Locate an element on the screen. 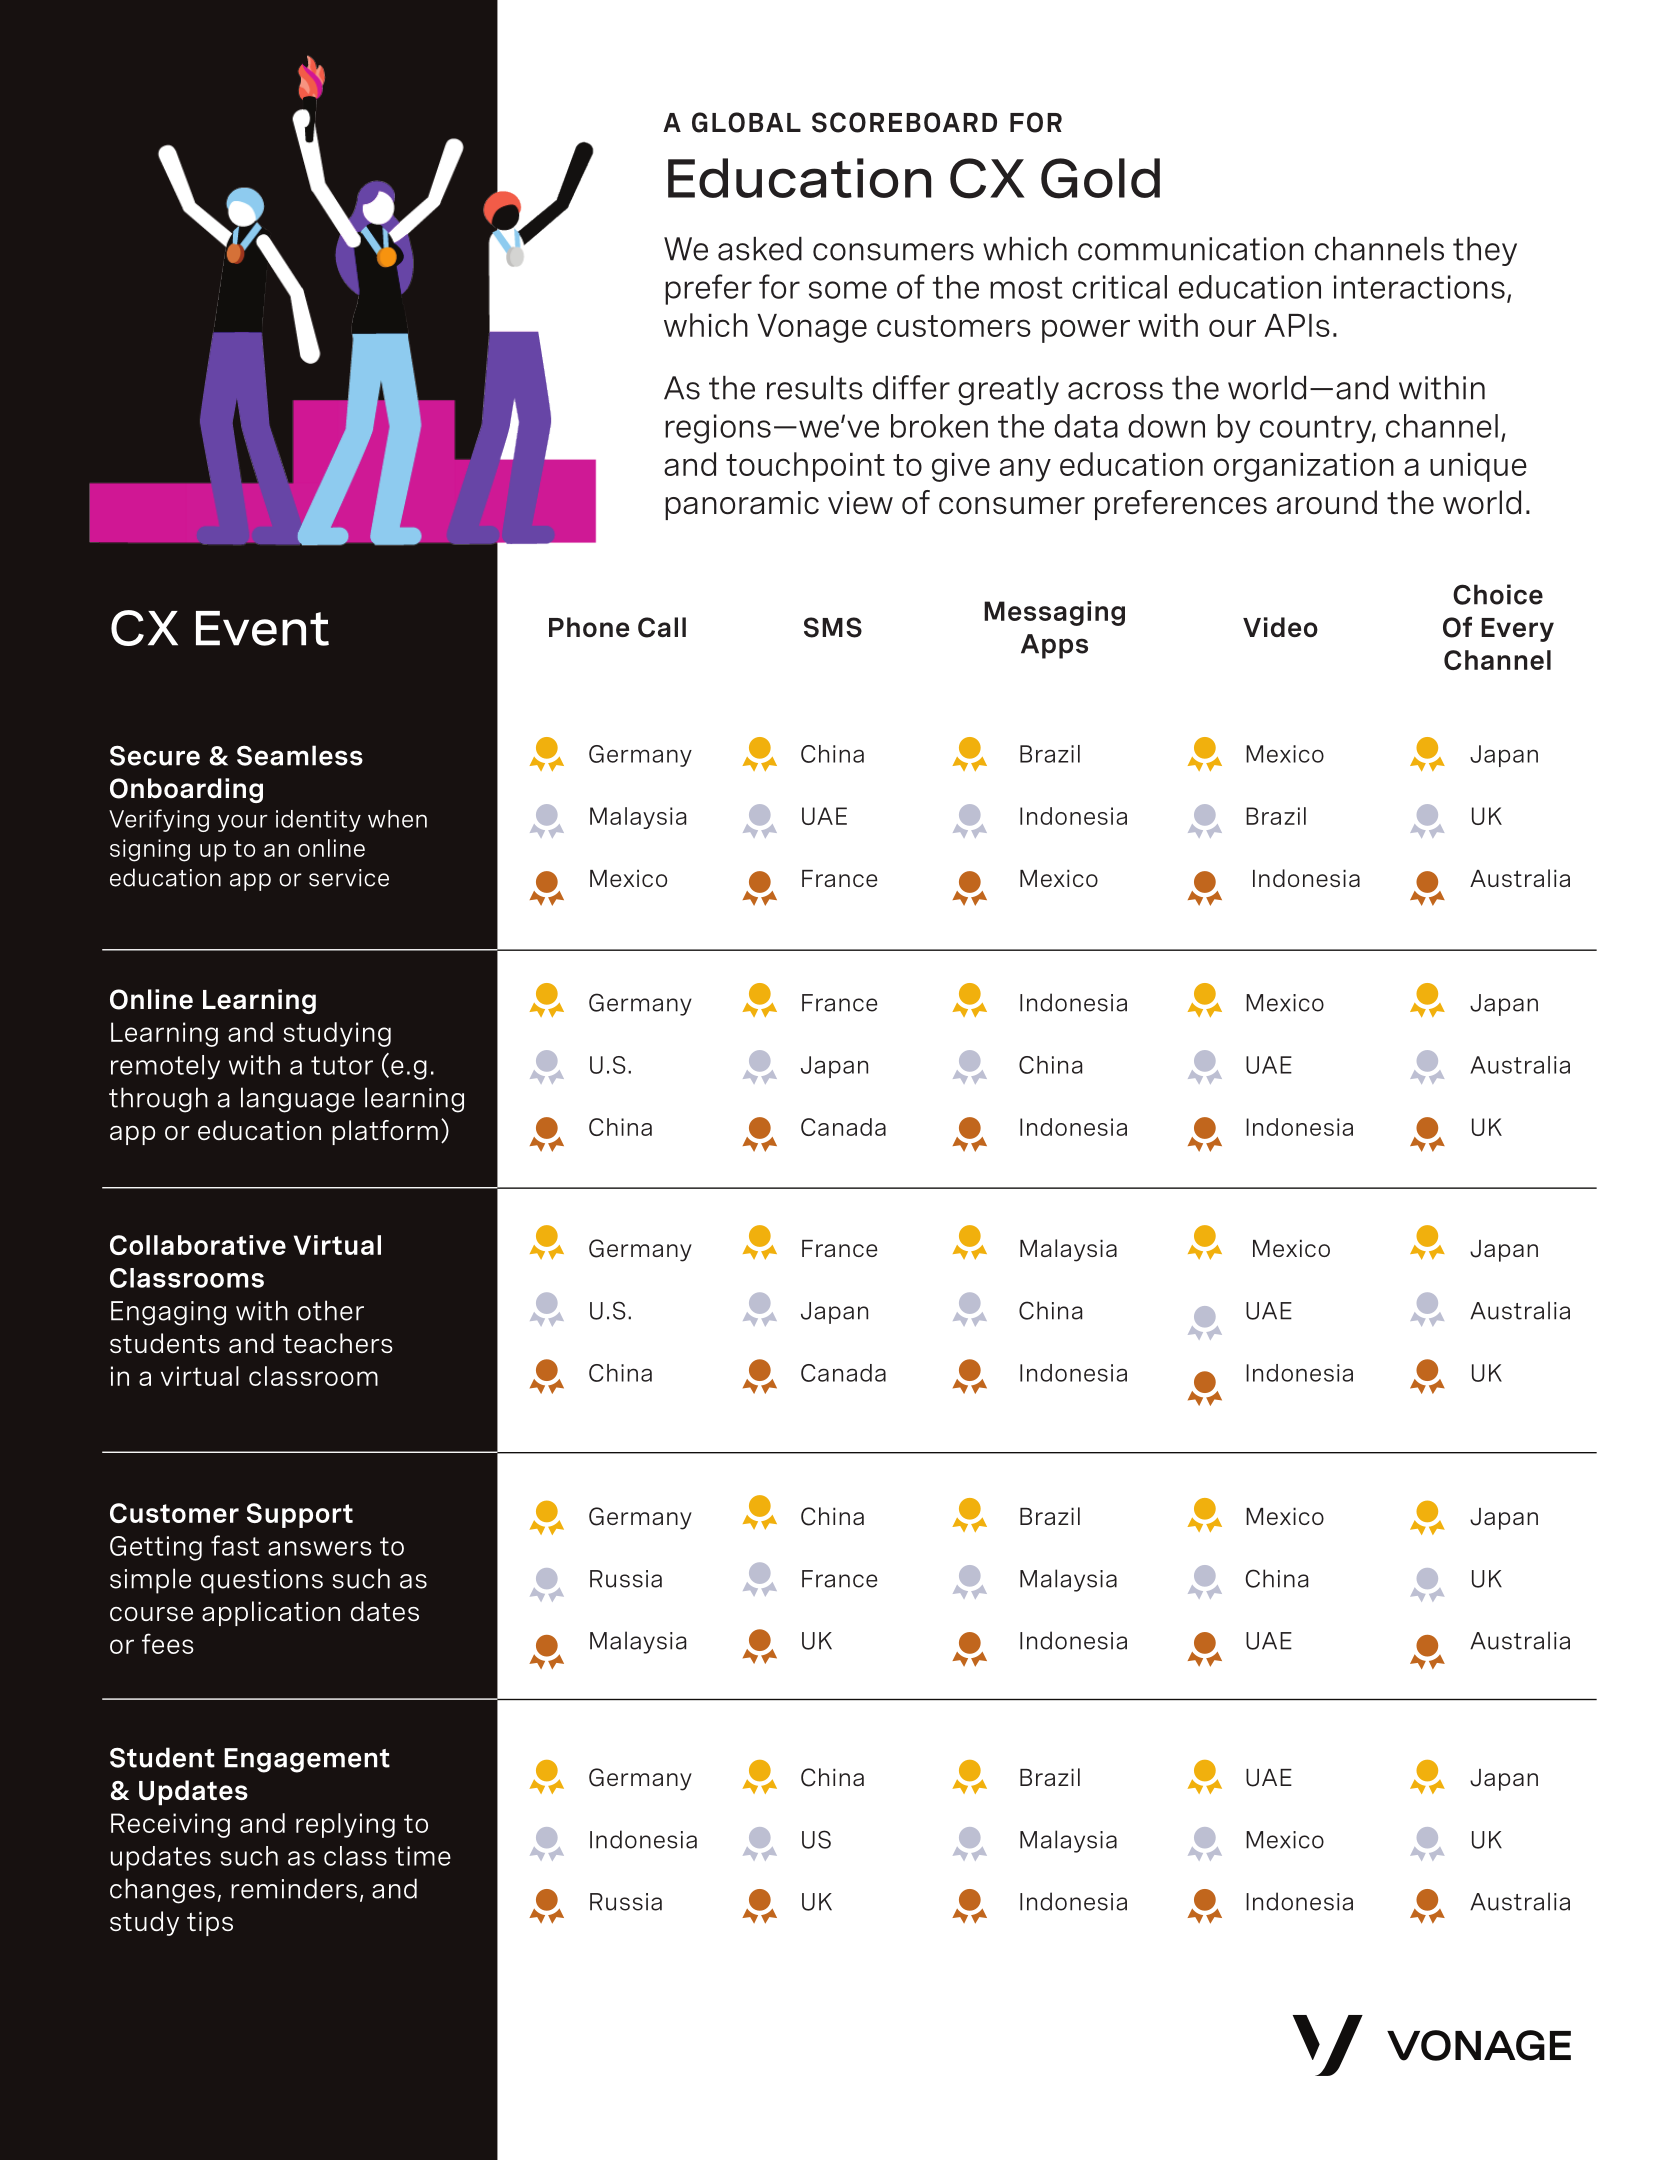  reminders is located at coordinates (294, 1888).
